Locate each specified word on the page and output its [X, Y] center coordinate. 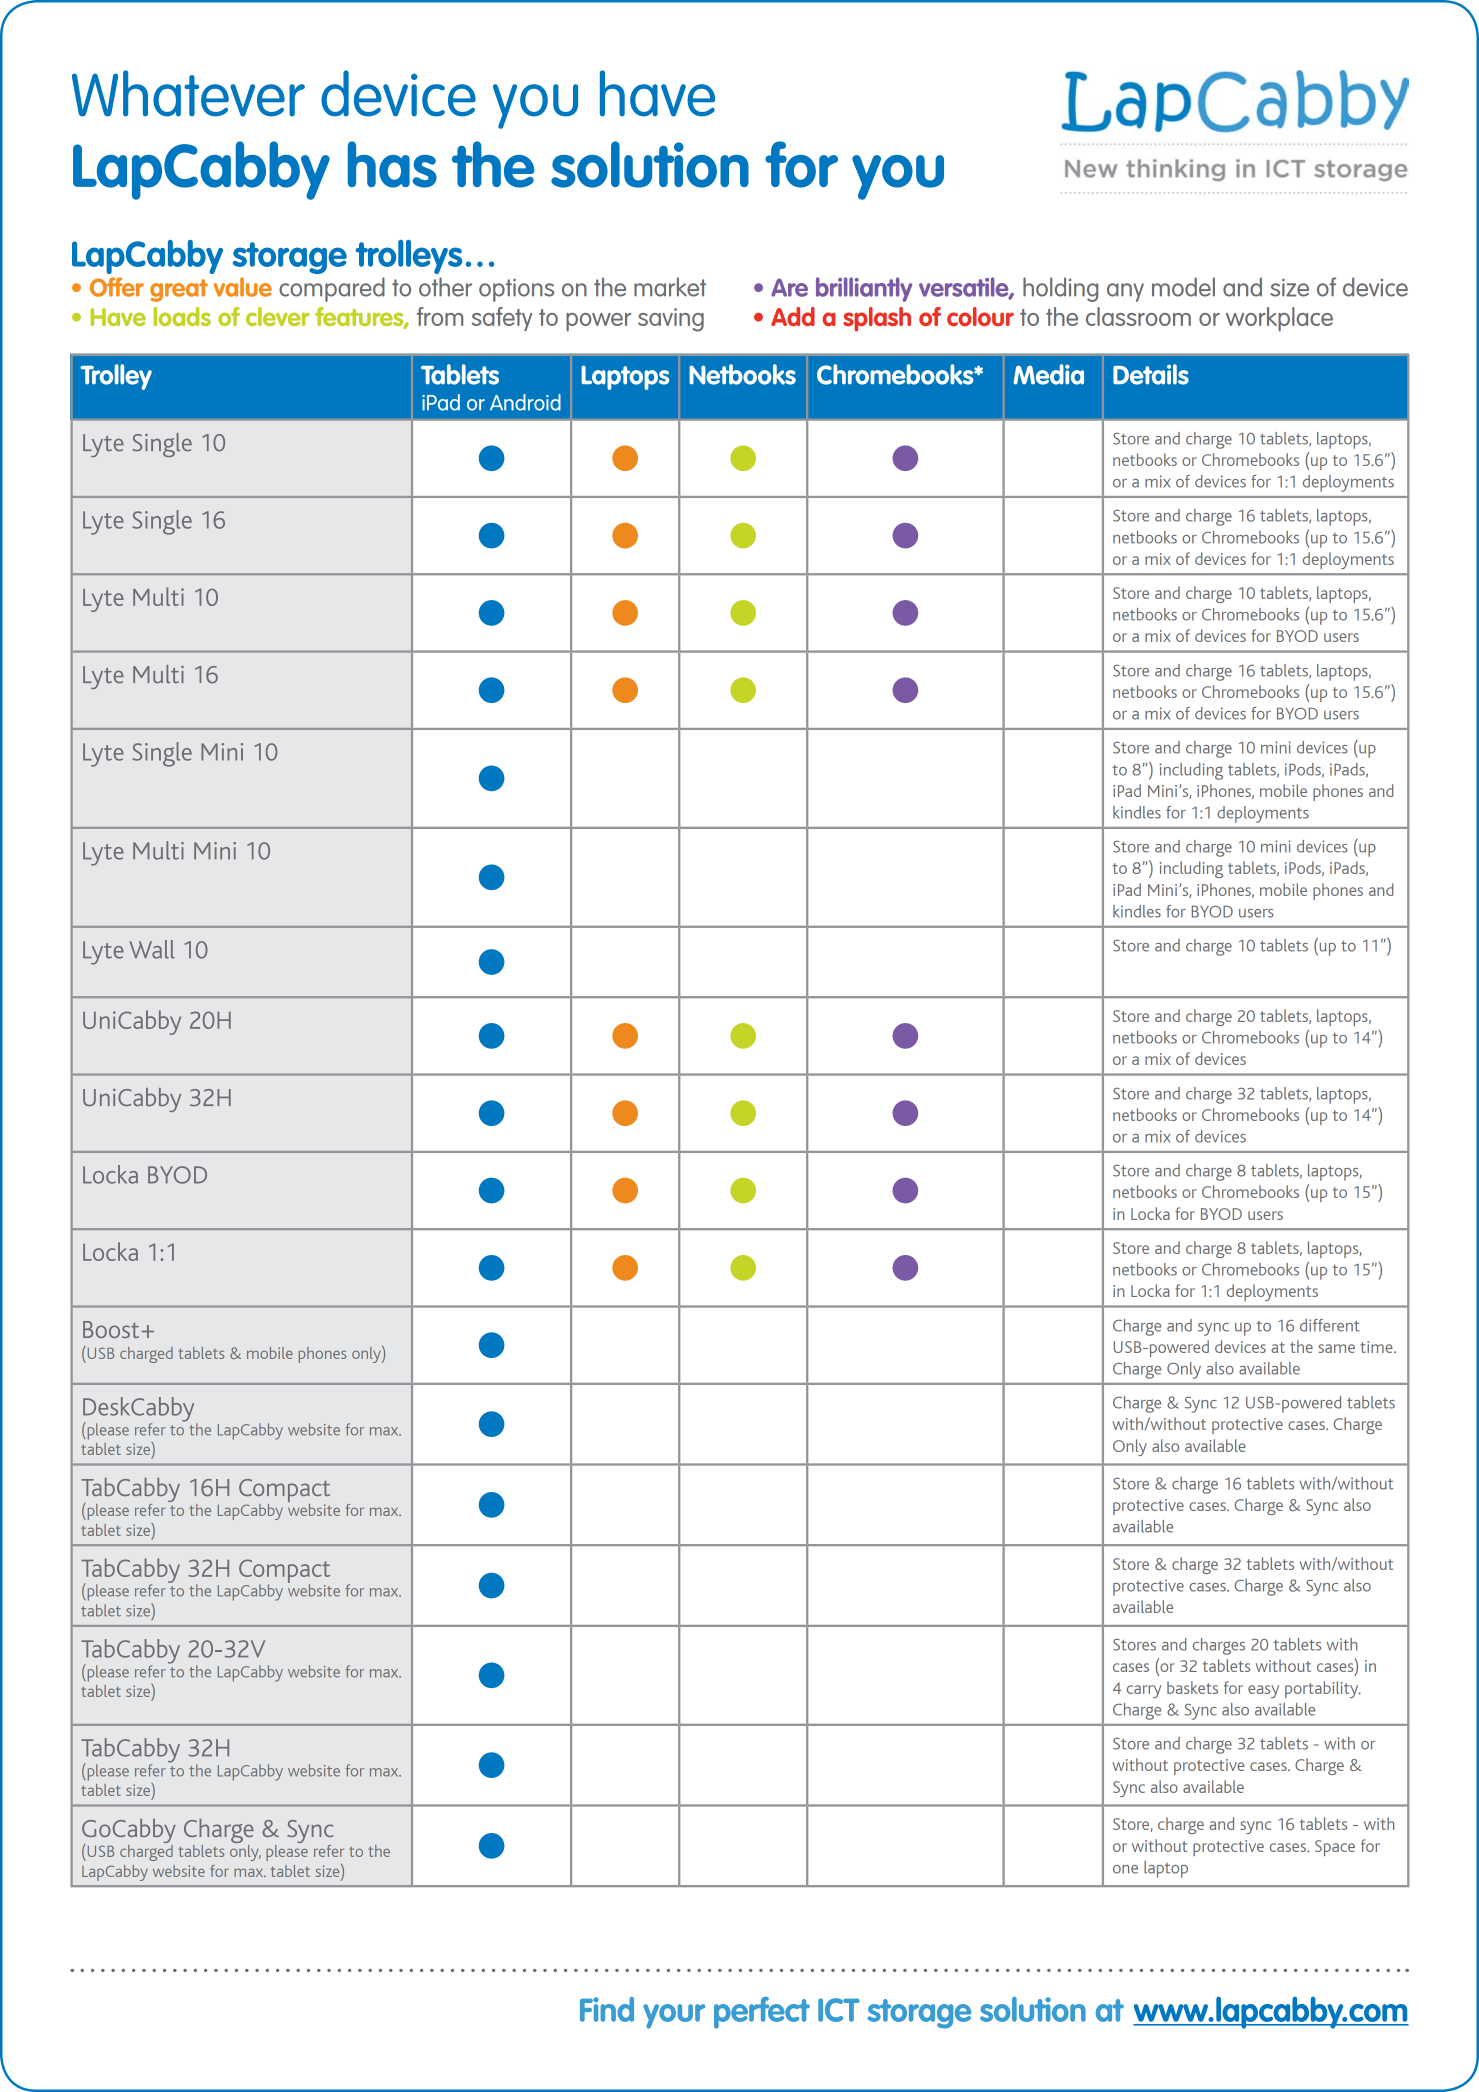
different [1330, 1325]
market [670, 287]
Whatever [188, 93]
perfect [762, 2013]
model [1183, 287]
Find [607, 2009]
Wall [152, 949]
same [1336, 1348]
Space [1335, 1848]
